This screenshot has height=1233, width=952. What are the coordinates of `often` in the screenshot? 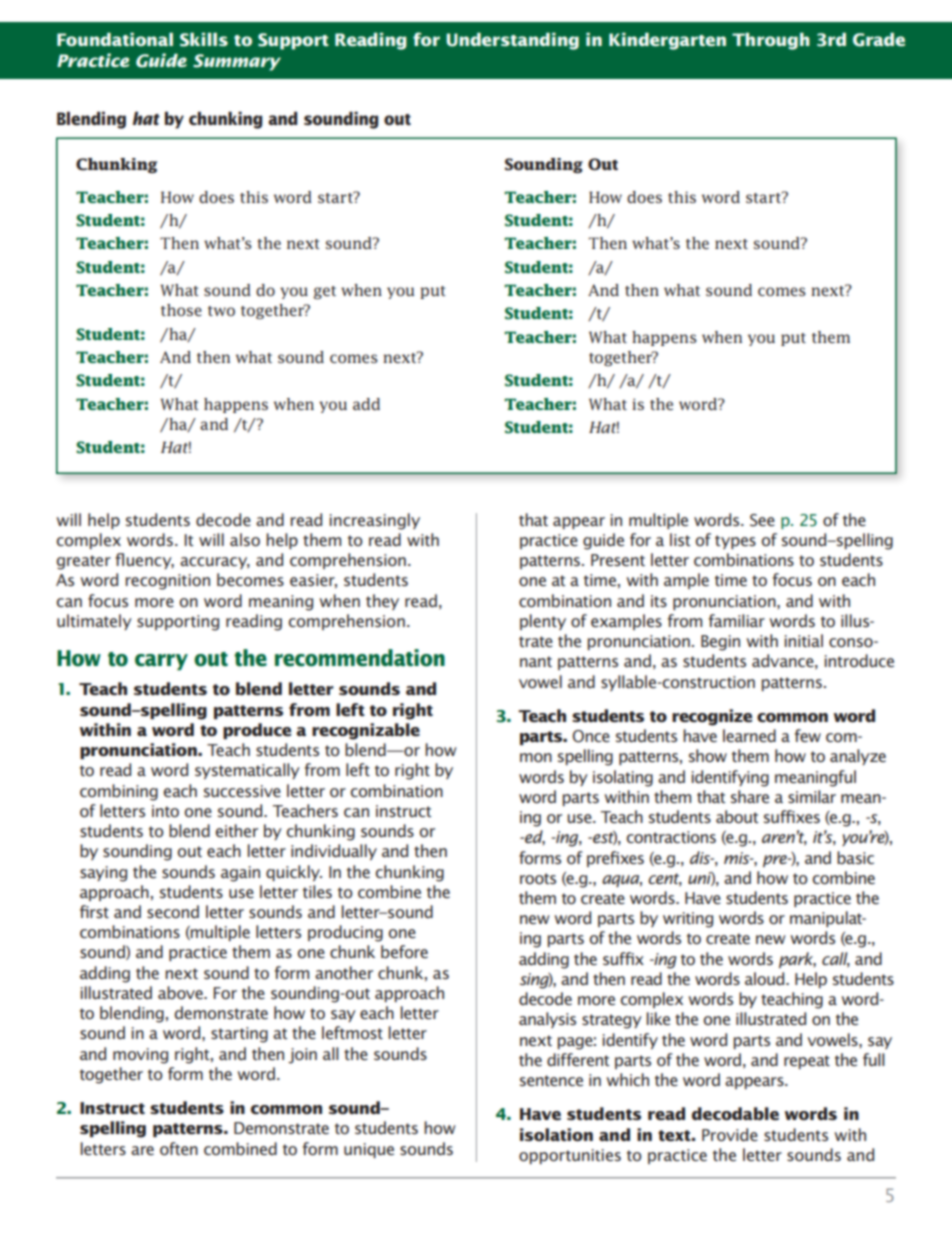 It's located at (179, 1148).
